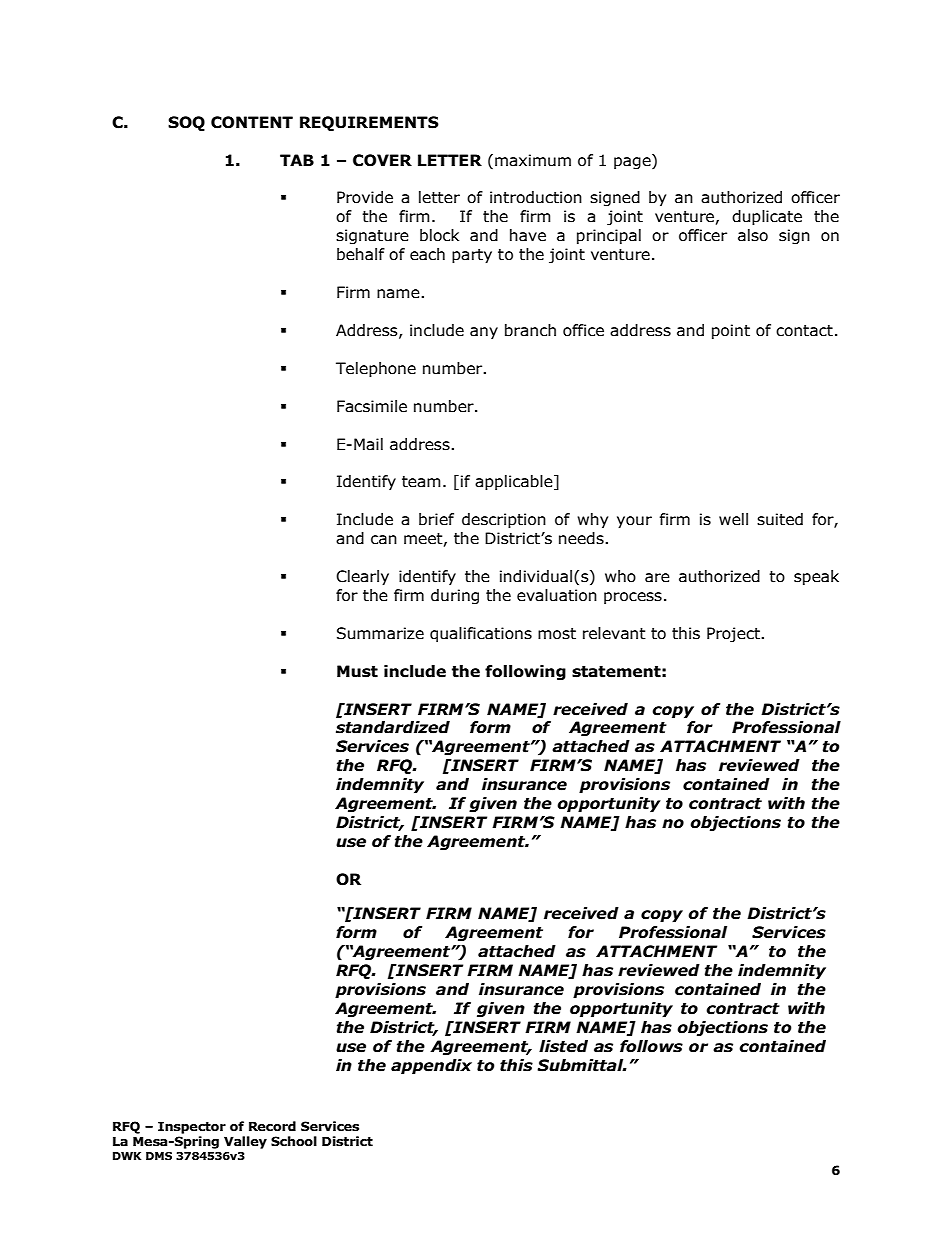  Describe the element at coordinates (533, 160) in the screenshot. I see `maximum` at that location.
